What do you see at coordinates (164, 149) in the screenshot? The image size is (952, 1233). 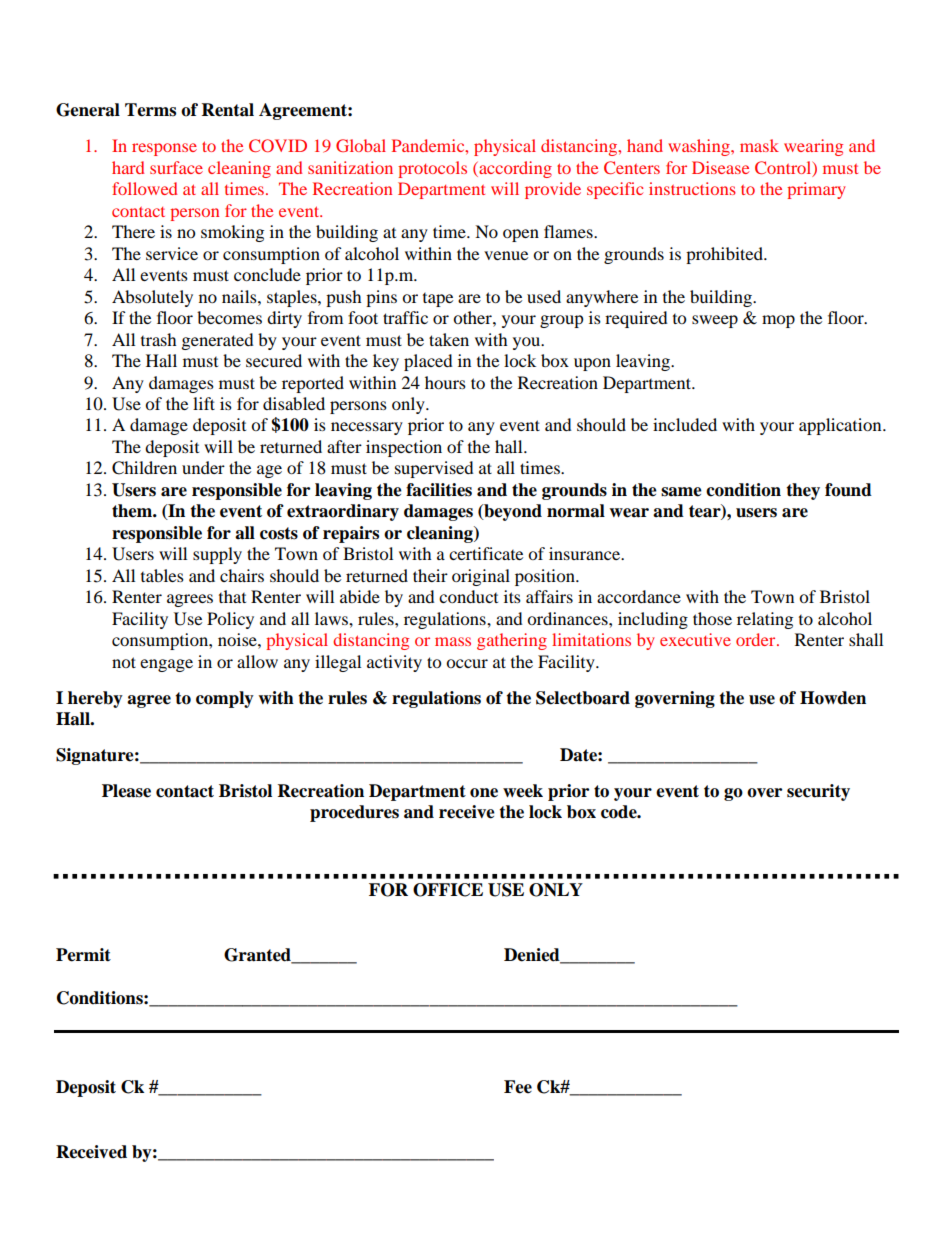 I see `response` at bounding box center [164, 149].
